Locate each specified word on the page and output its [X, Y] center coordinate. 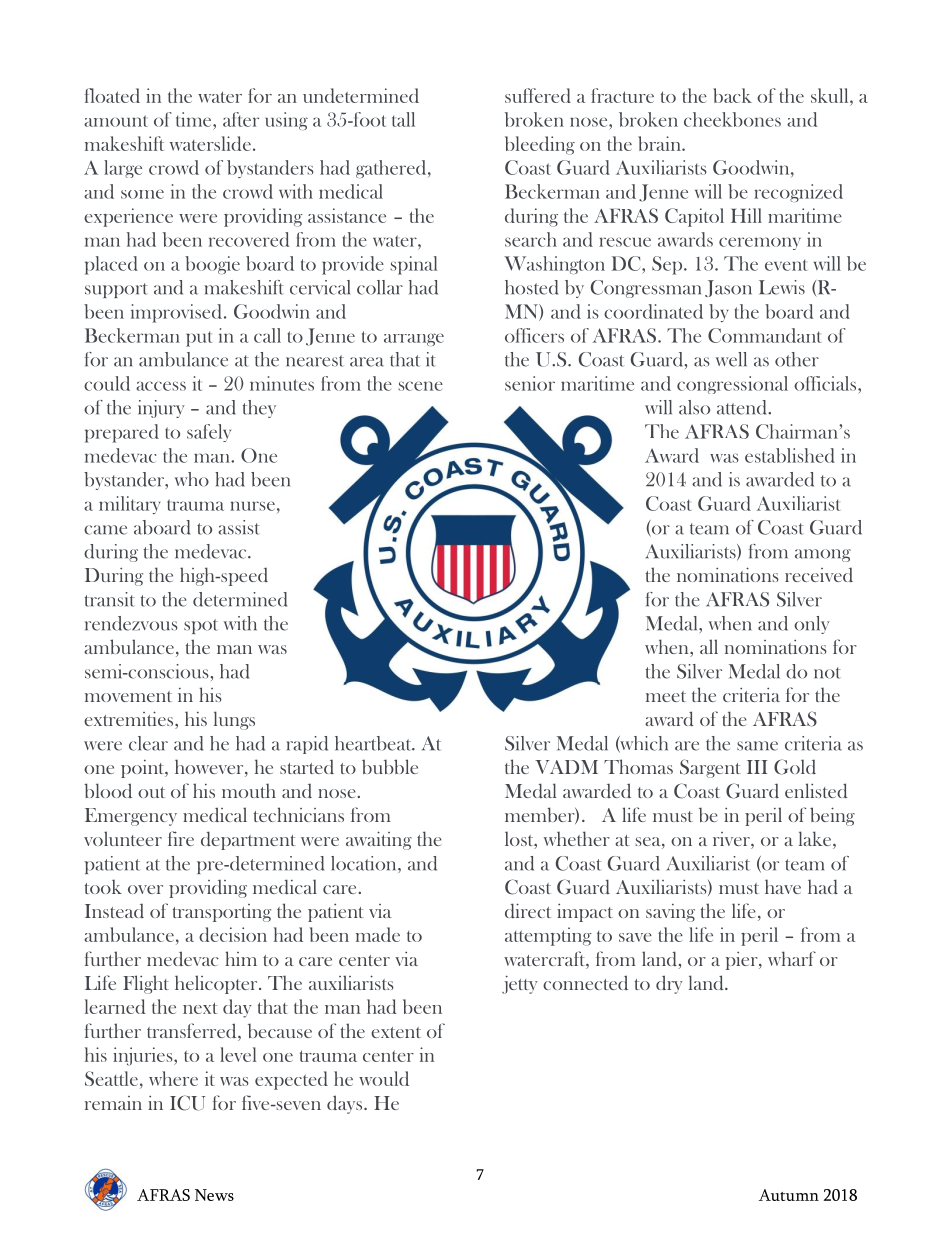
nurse [252, 506]
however [210, 768]
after [241, 119]
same [757, 746]
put [199, 339]
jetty [520, 984]
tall [403, 119]
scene [420, 386]
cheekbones [732, 119]
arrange [414, 339]
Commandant [764, 335]
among [823, 555]
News [214, 1195]
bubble [390, 766]
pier [743, 960]
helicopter [217, 984]
